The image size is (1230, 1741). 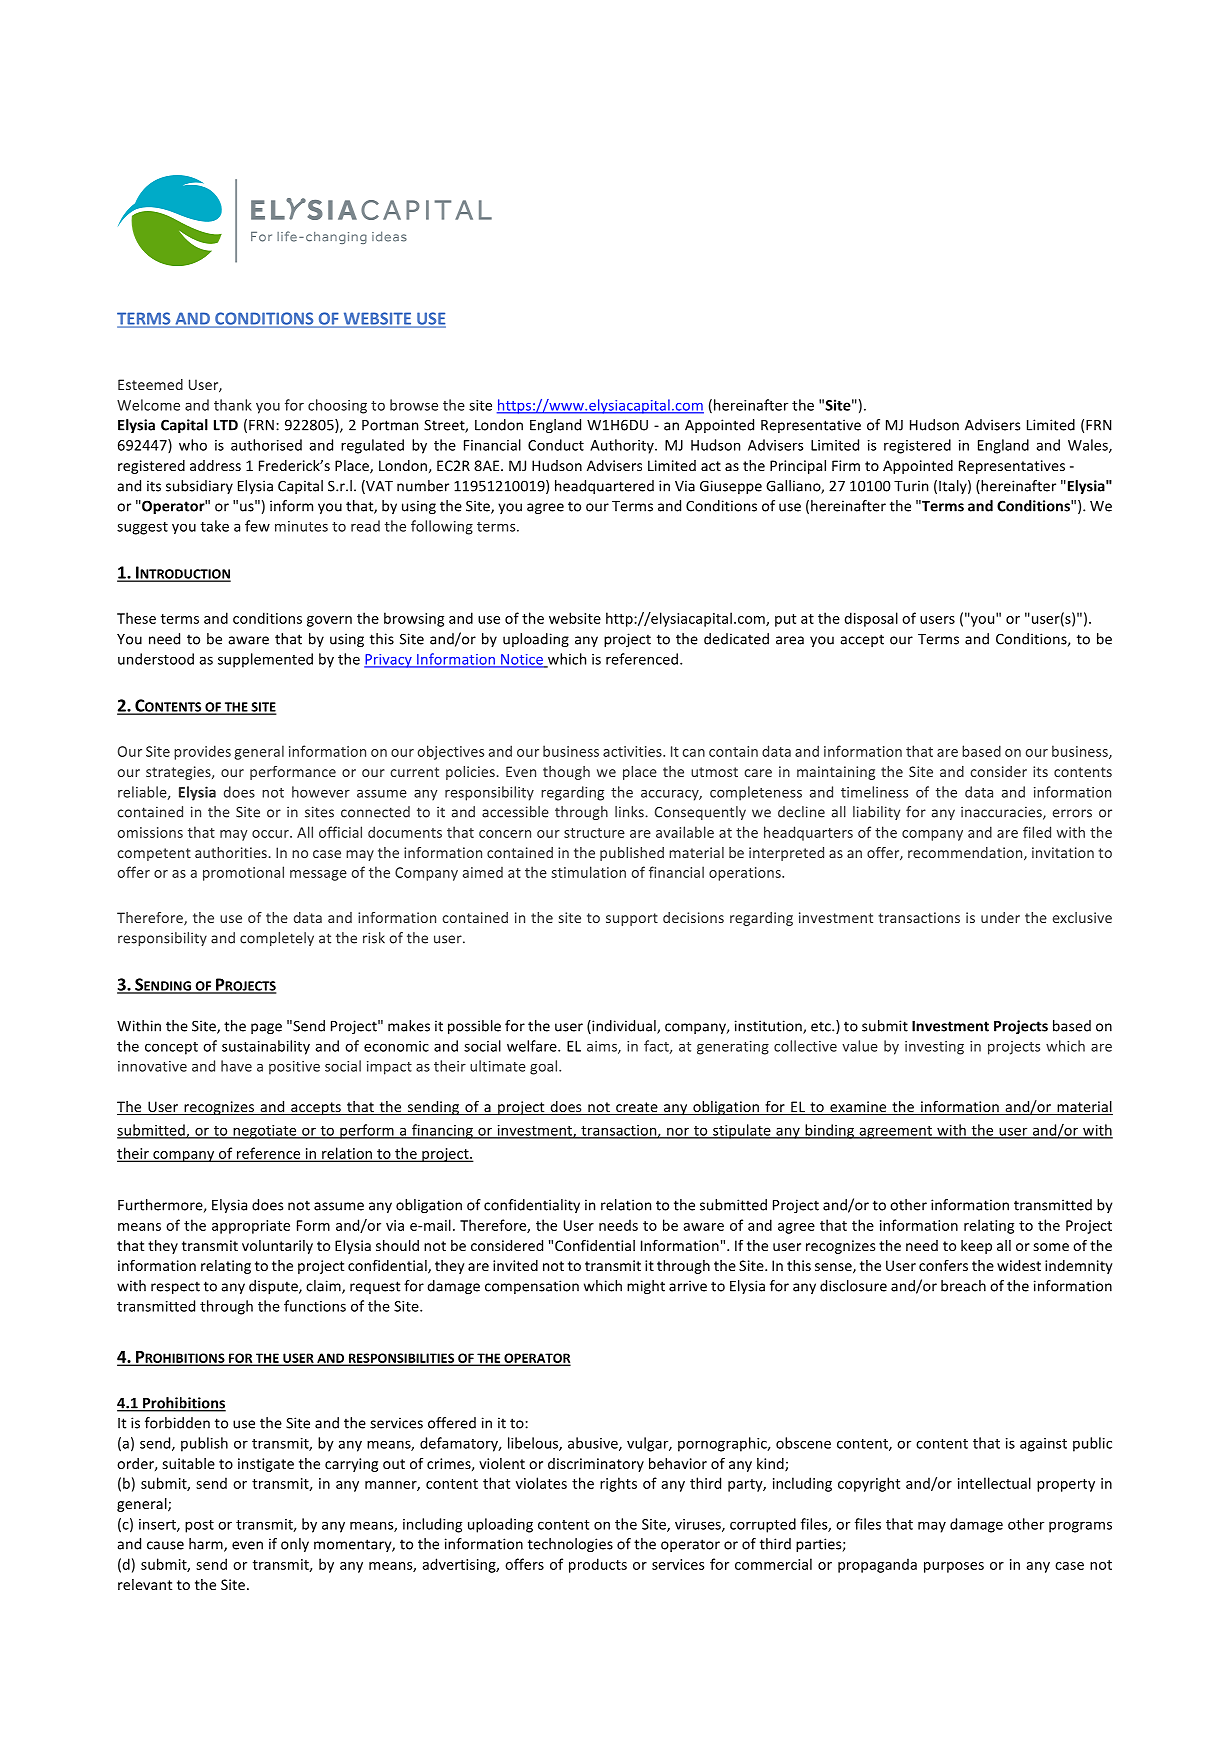 I want to click on only, so click(x=295, y=1545).
